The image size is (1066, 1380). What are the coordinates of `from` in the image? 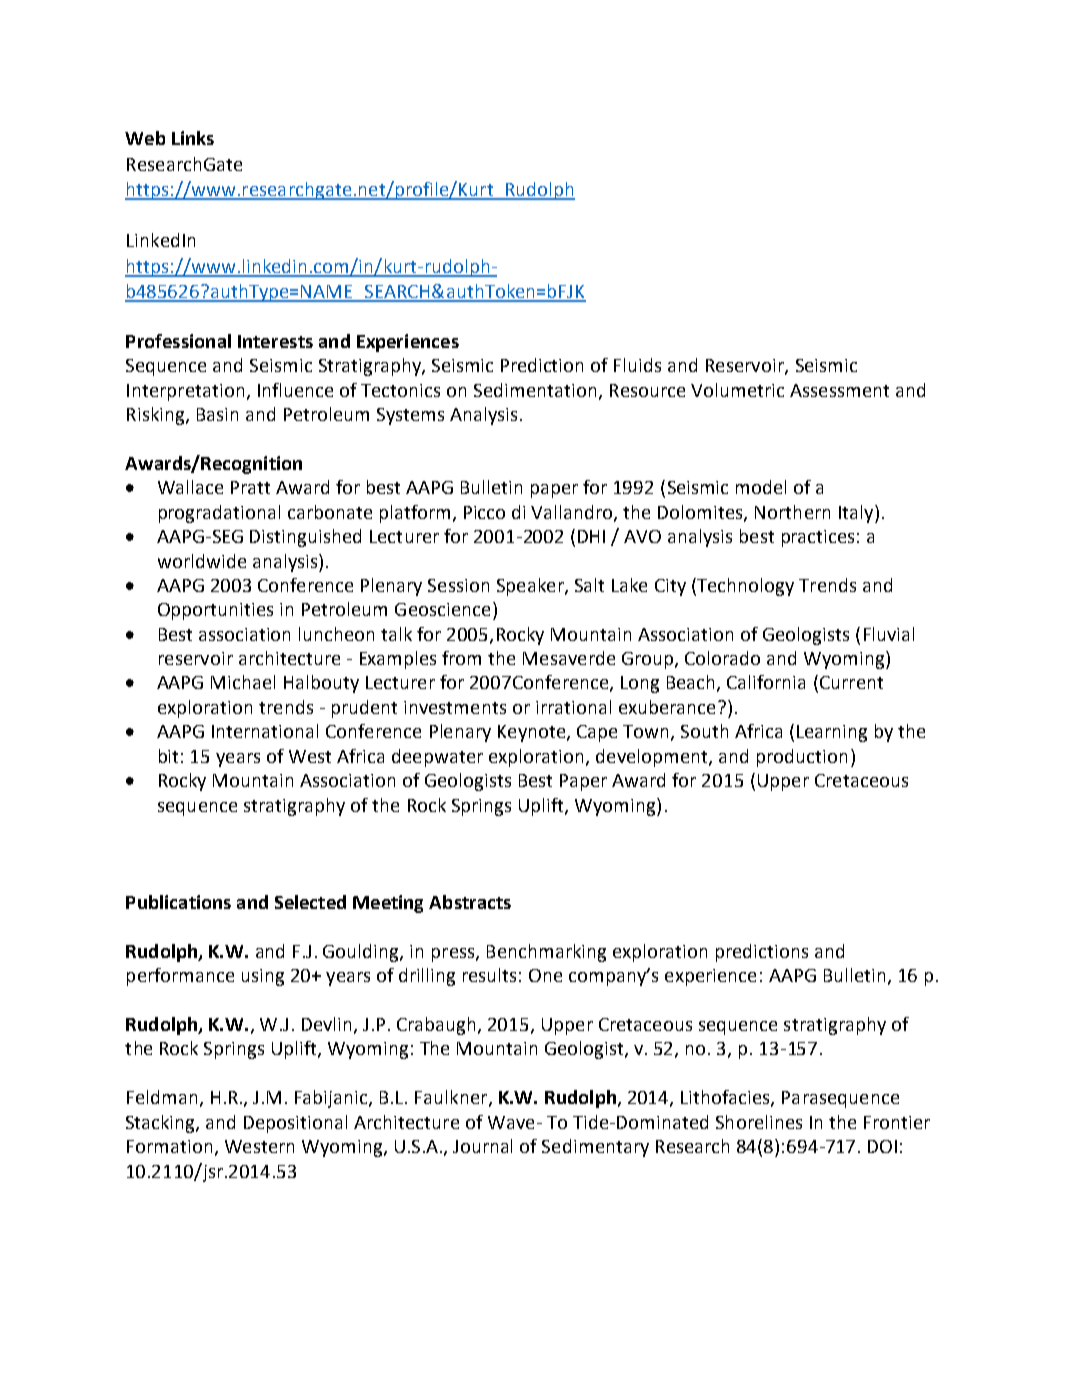 It's located at (461, 658).
